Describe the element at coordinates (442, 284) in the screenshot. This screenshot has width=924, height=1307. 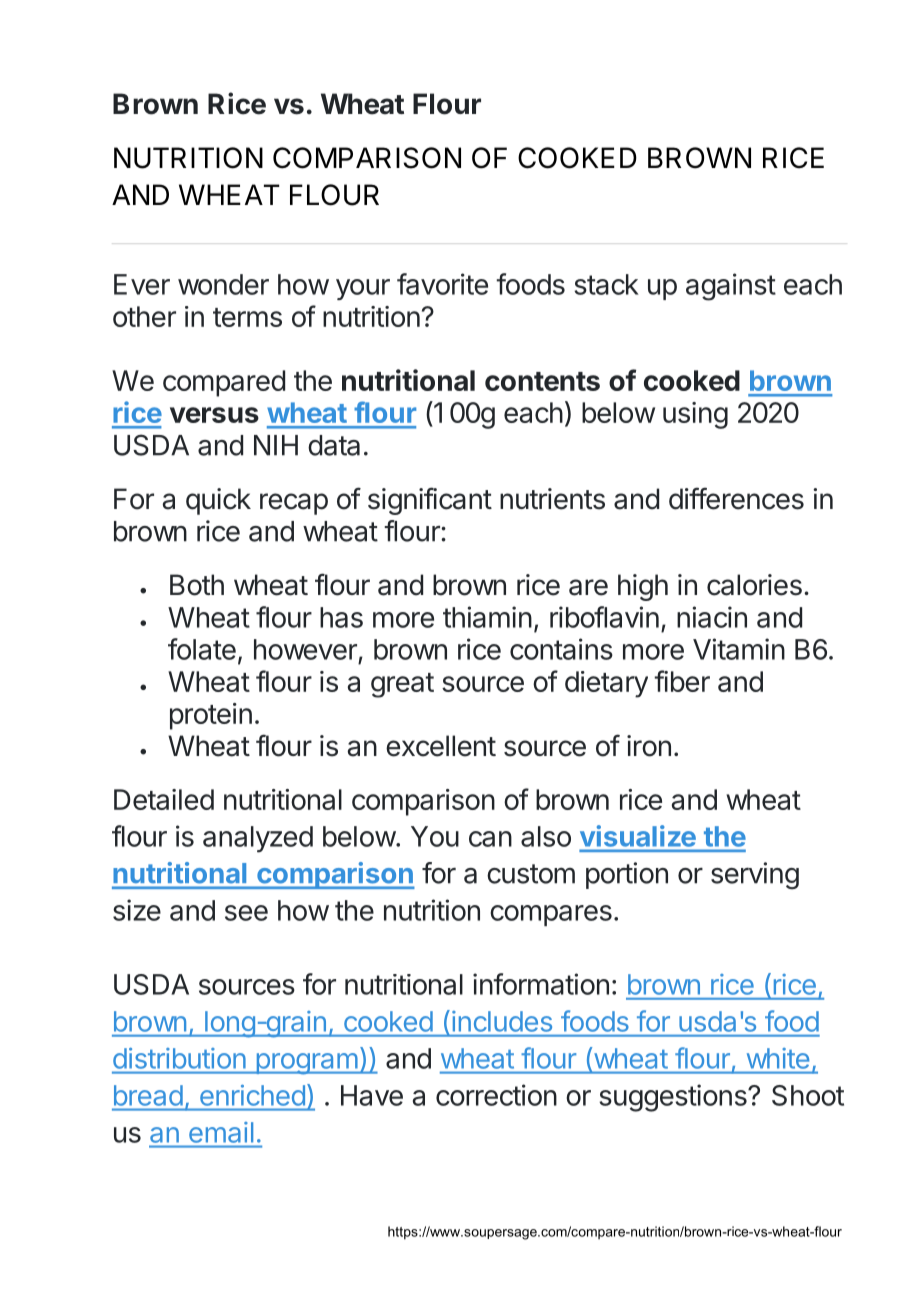
I see `favorite` at that location.
